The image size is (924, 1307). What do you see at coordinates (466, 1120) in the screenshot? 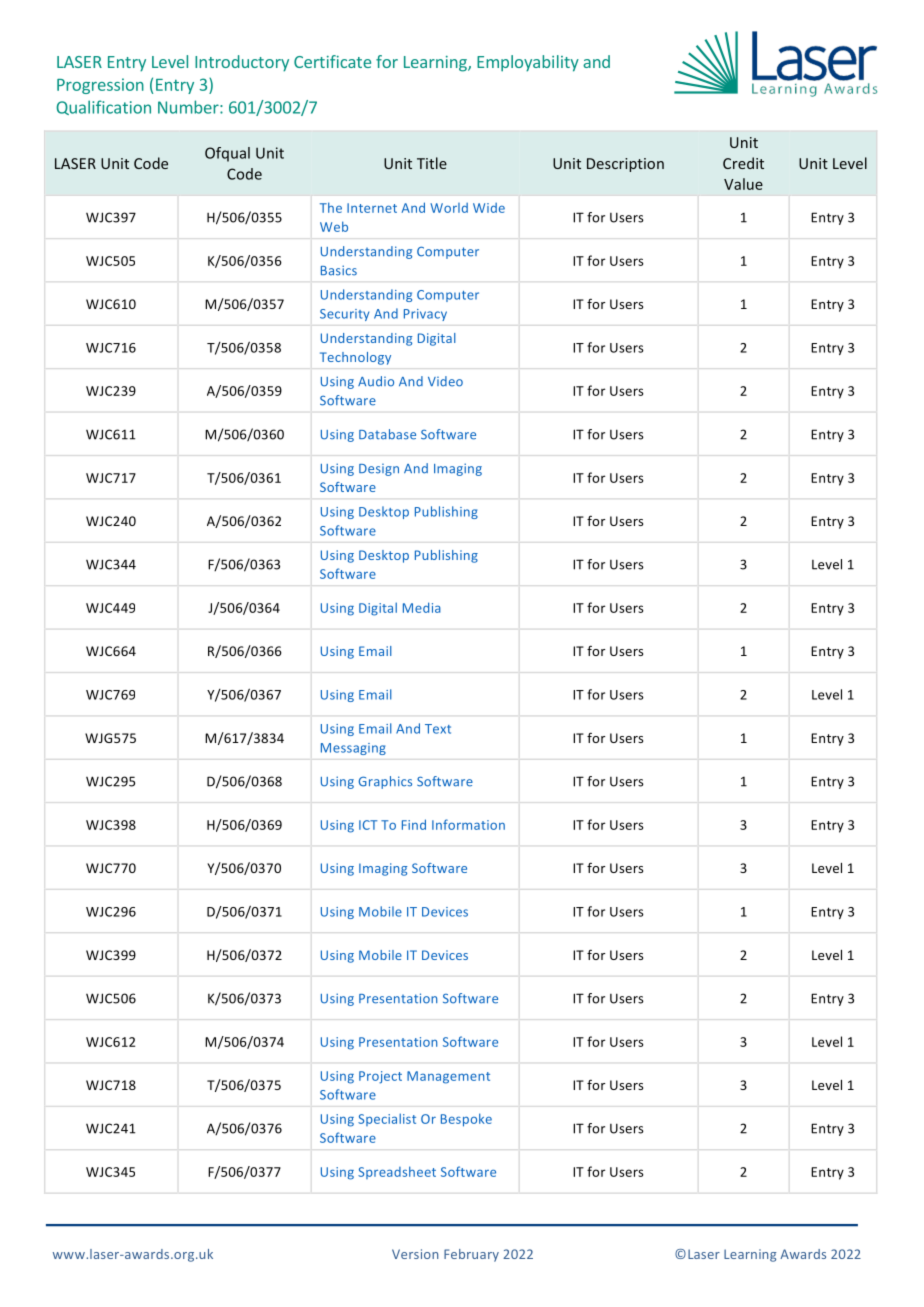
I see `Bespoke` at bounding box center [466, 1120].
